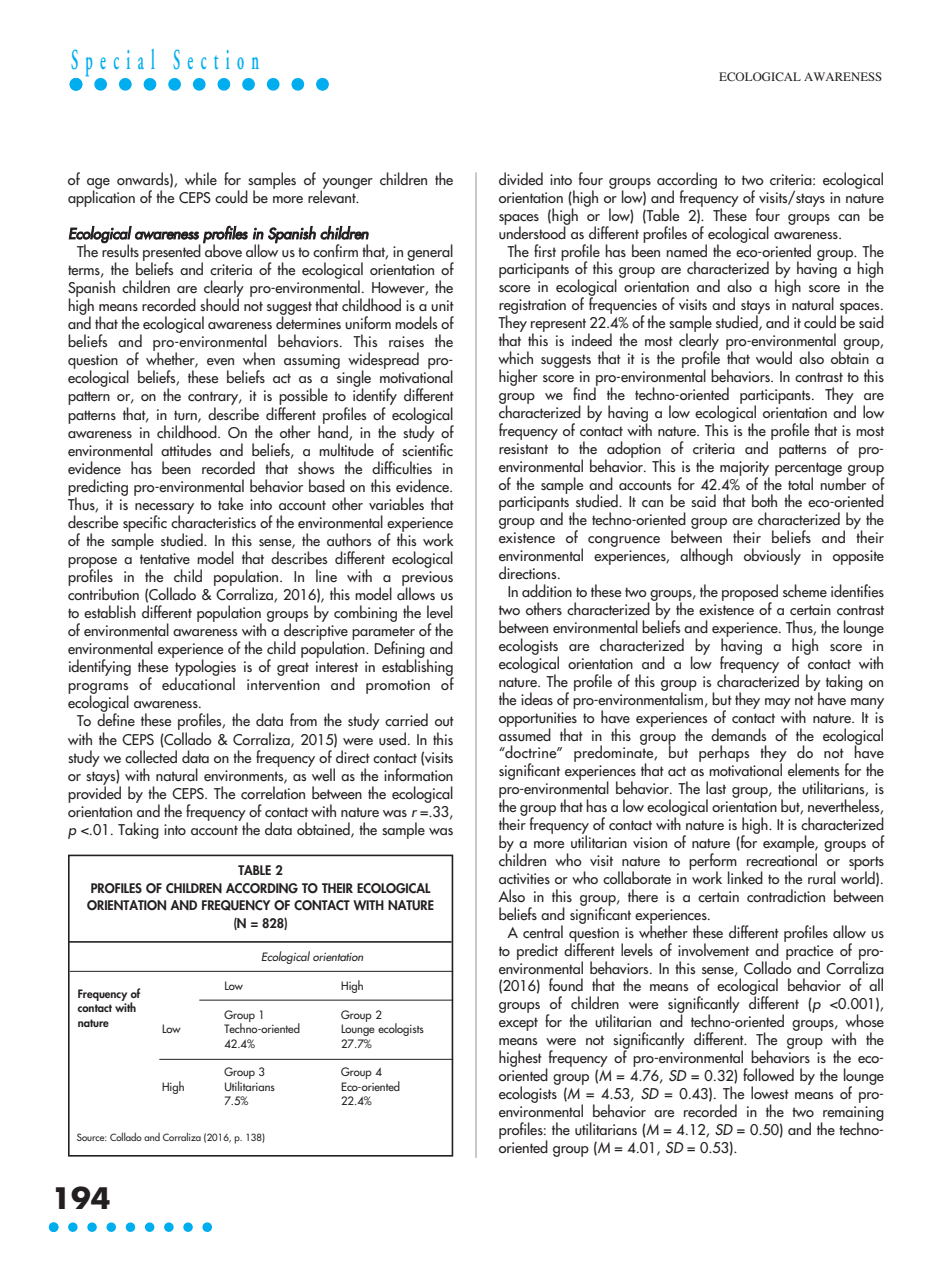 The width and height of the page is (952, 1270). I want to click on last, so click(716, 787).
